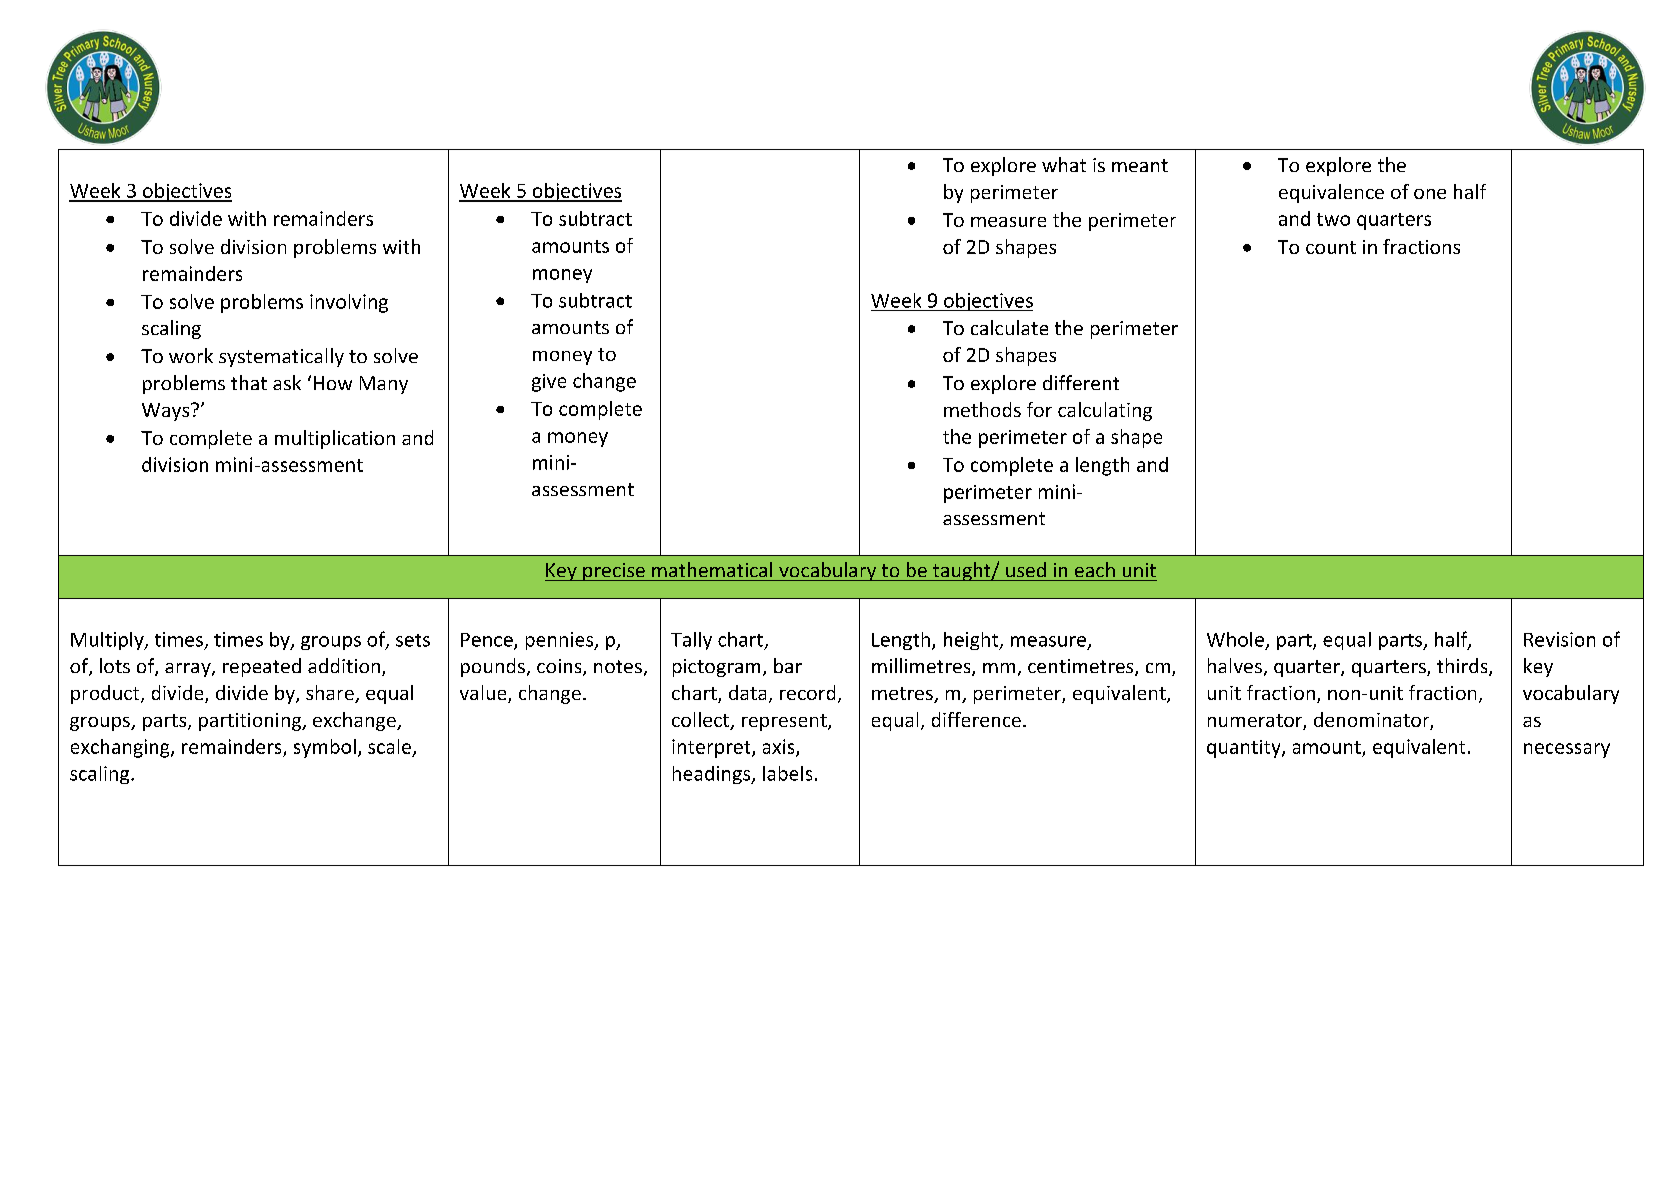 This screenshot has width=1680, height=1188. What do you see at coordinates (281, 357) in the screenshot?
I see `systematically` at bounding box center [281, 357].
